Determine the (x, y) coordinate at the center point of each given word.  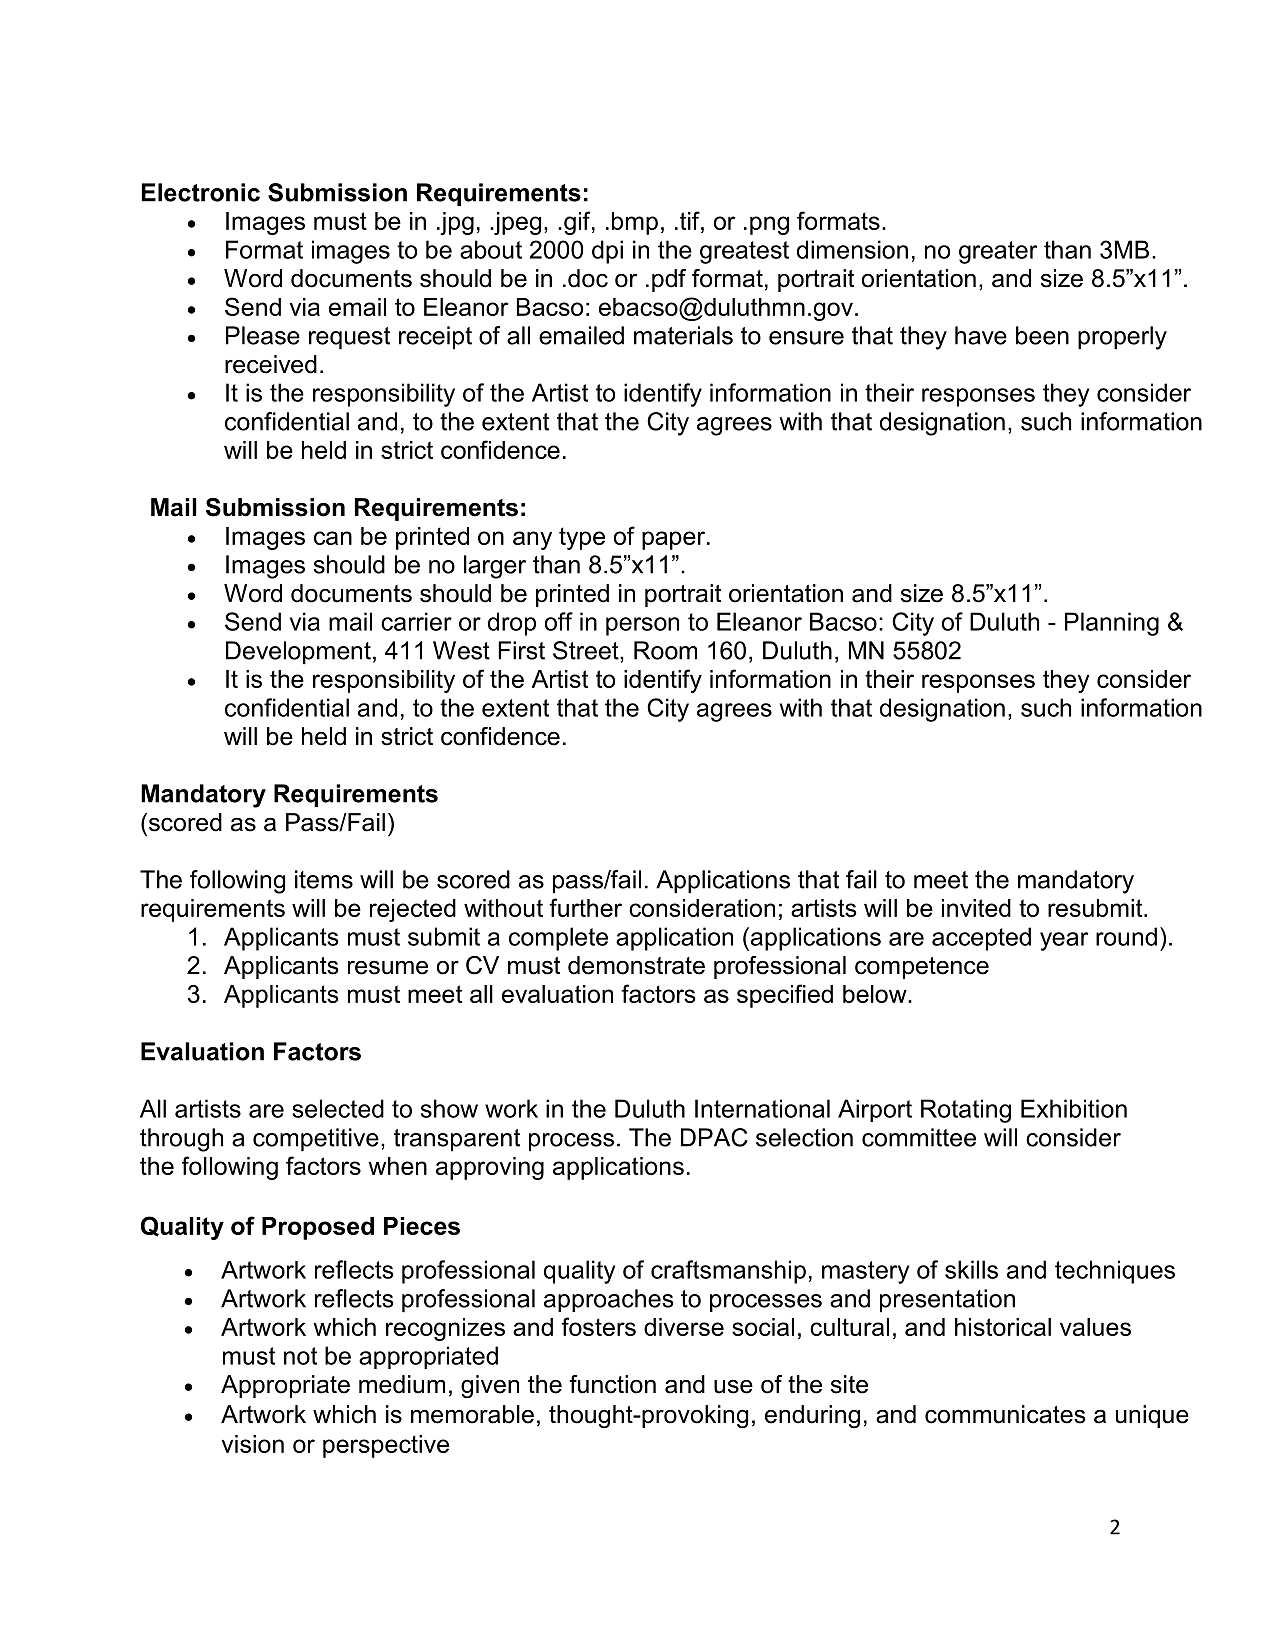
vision (253, 1444)
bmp (635, 223)
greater (998, 252)
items (324, 879)
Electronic (201, 192)
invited (976, 908)
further (585, 907)
